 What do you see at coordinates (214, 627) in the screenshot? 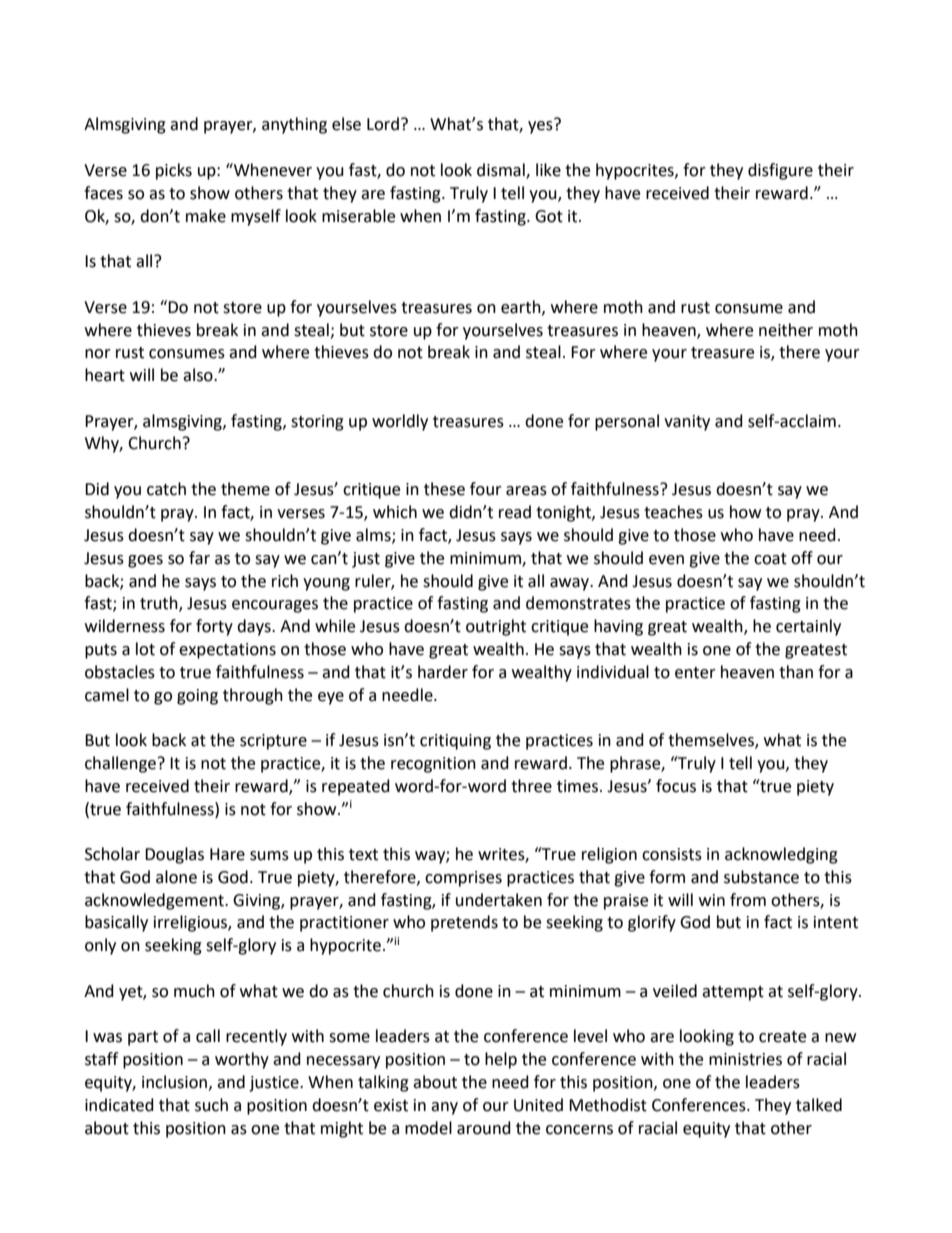
I see `forty` at bounding box center [214, 627].
